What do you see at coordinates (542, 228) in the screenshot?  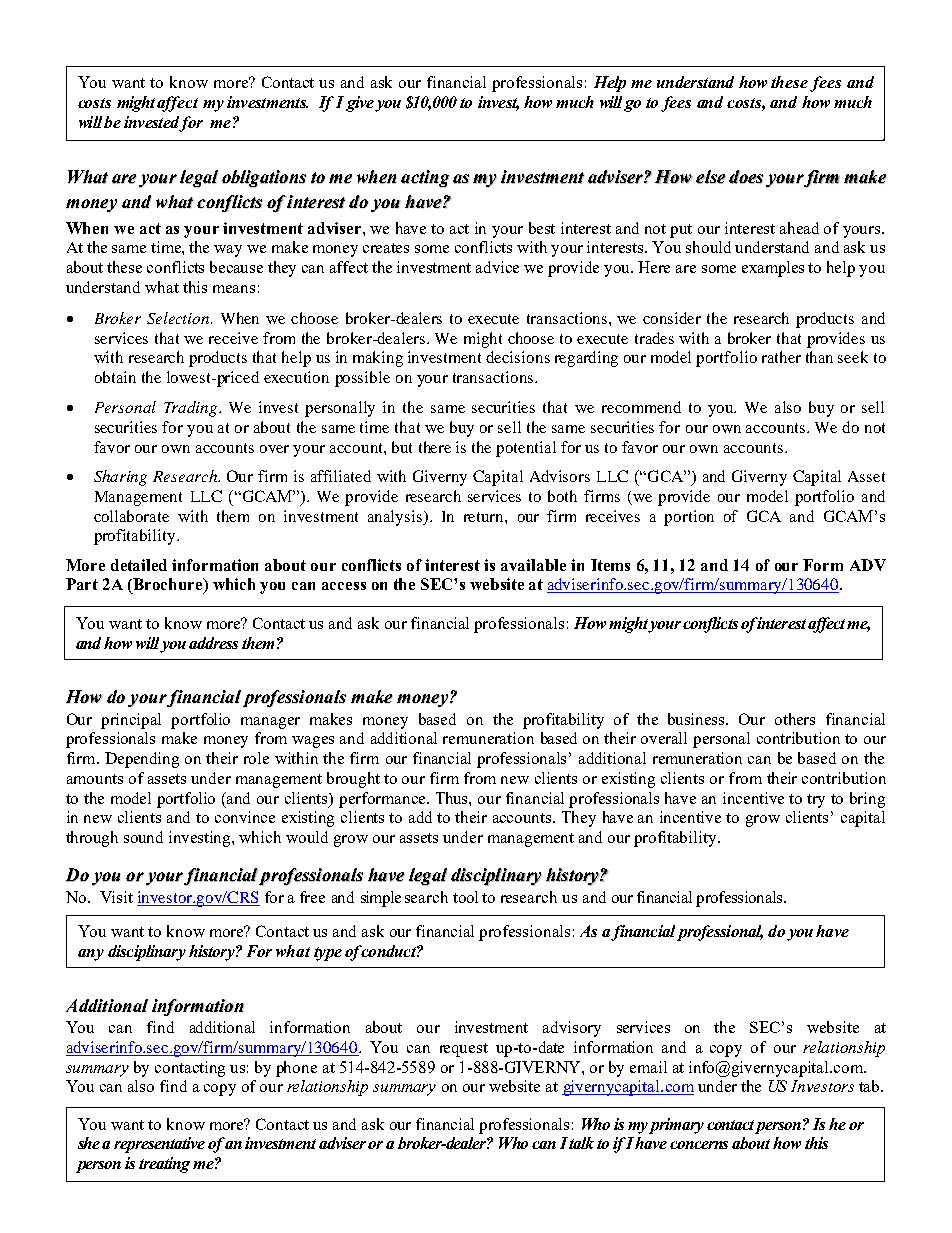 I see `best` at bounding box center [542, 228].
